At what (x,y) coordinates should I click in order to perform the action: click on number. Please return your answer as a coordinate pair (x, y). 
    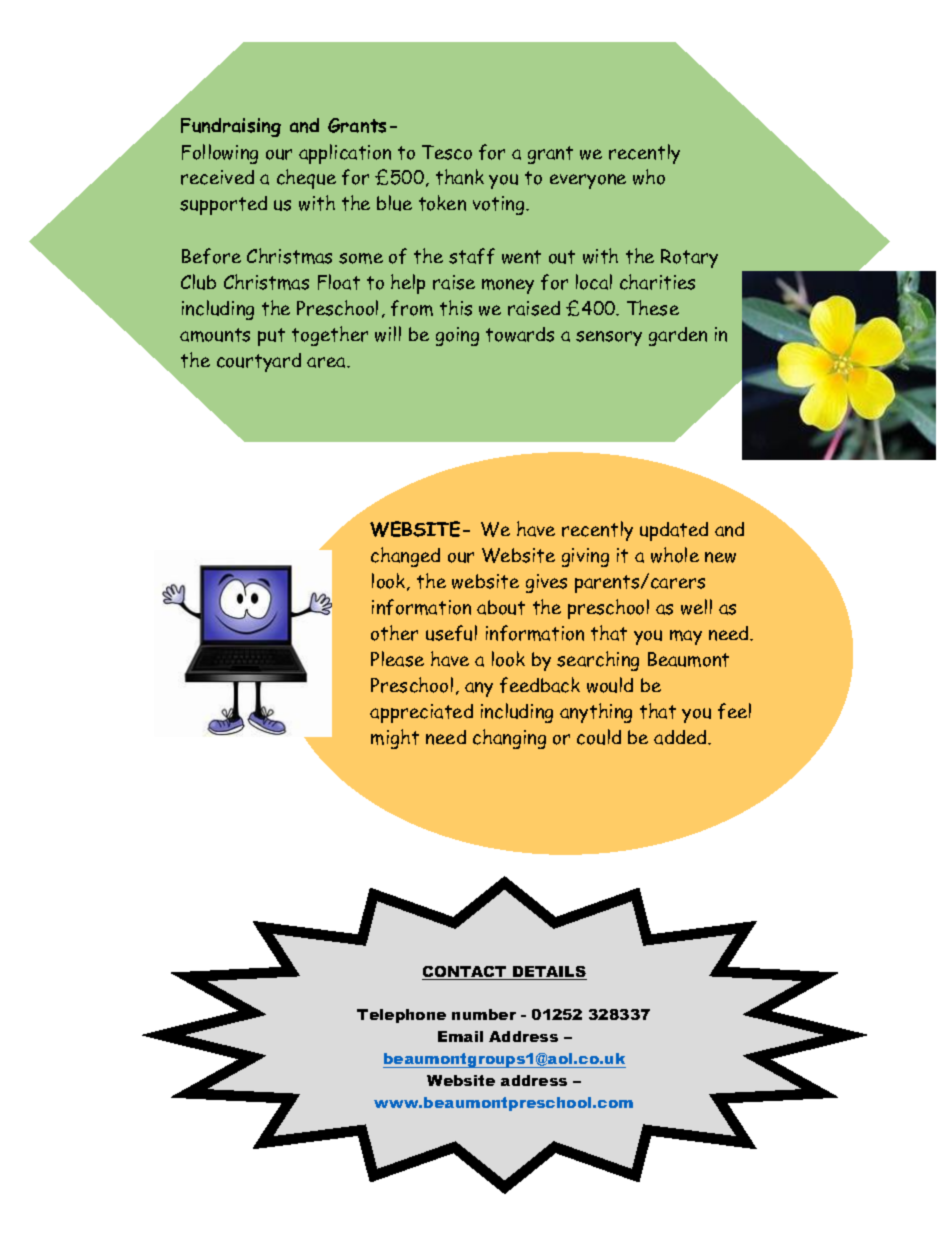
    Looking at the image, I should click on (484, 1014).
